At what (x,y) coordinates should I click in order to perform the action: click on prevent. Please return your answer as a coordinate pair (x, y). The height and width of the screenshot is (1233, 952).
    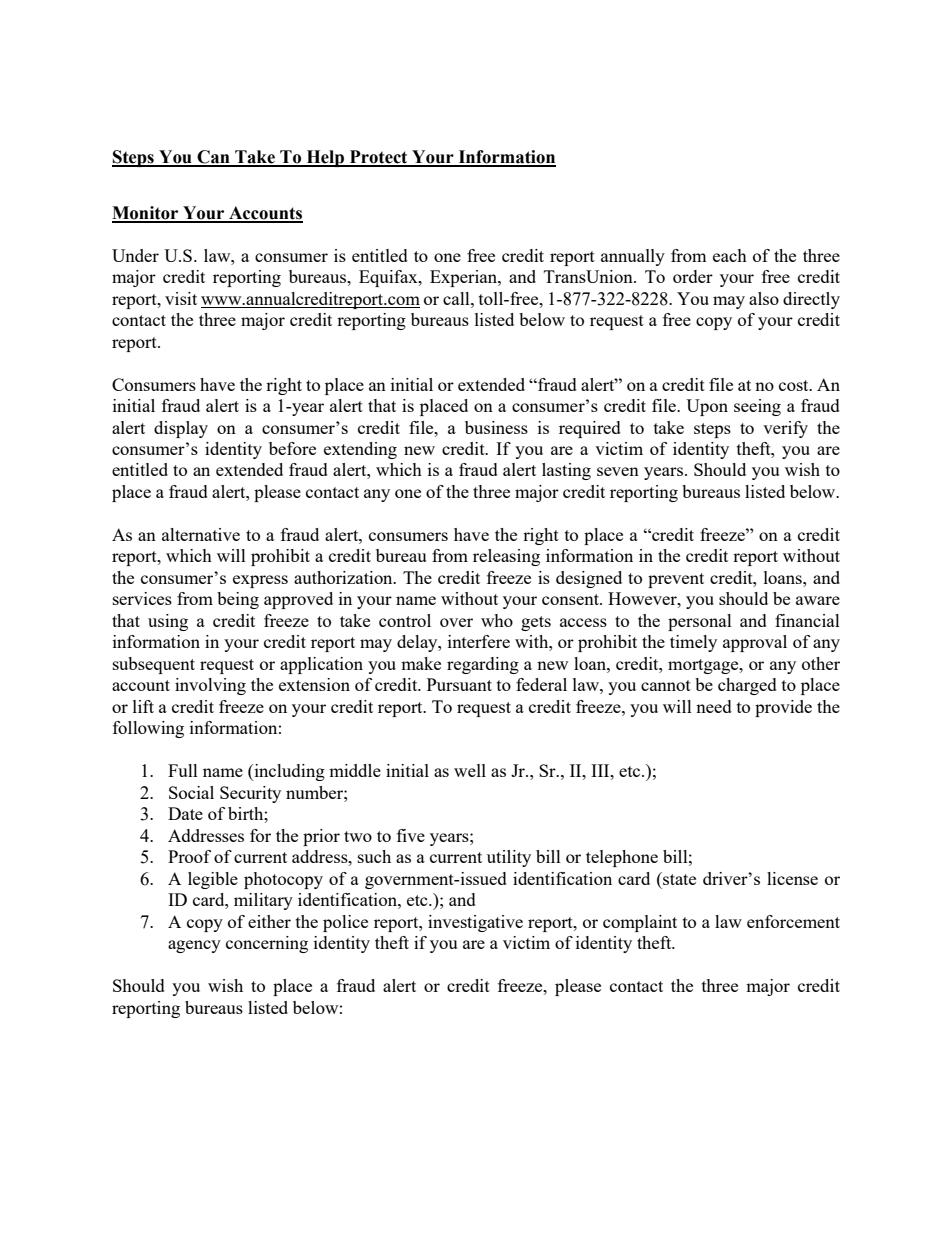
    Looking at the image, I should click on (676, 580).
